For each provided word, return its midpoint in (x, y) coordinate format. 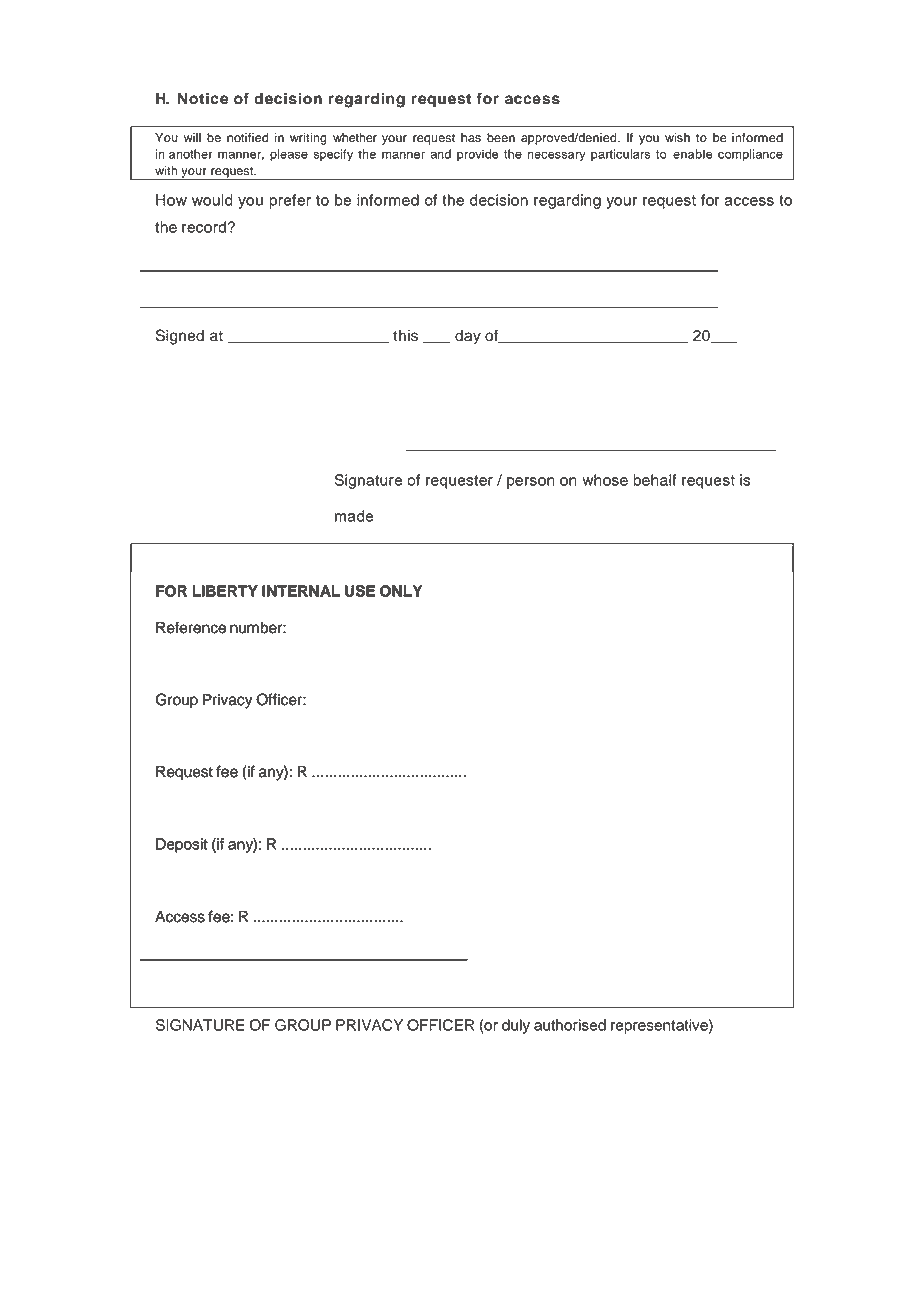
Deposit (182, 845)
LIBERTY (225, 591)
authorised (570, 1025)
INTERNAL (301, 591)
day (468, 337)
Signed (180, 337)
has (471, 138)
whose (605, 480)
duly (516, 1026)
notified (247, 138)
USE (360, 591)
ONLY (401, 591)
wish (677, 138)
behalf (655, 480)
